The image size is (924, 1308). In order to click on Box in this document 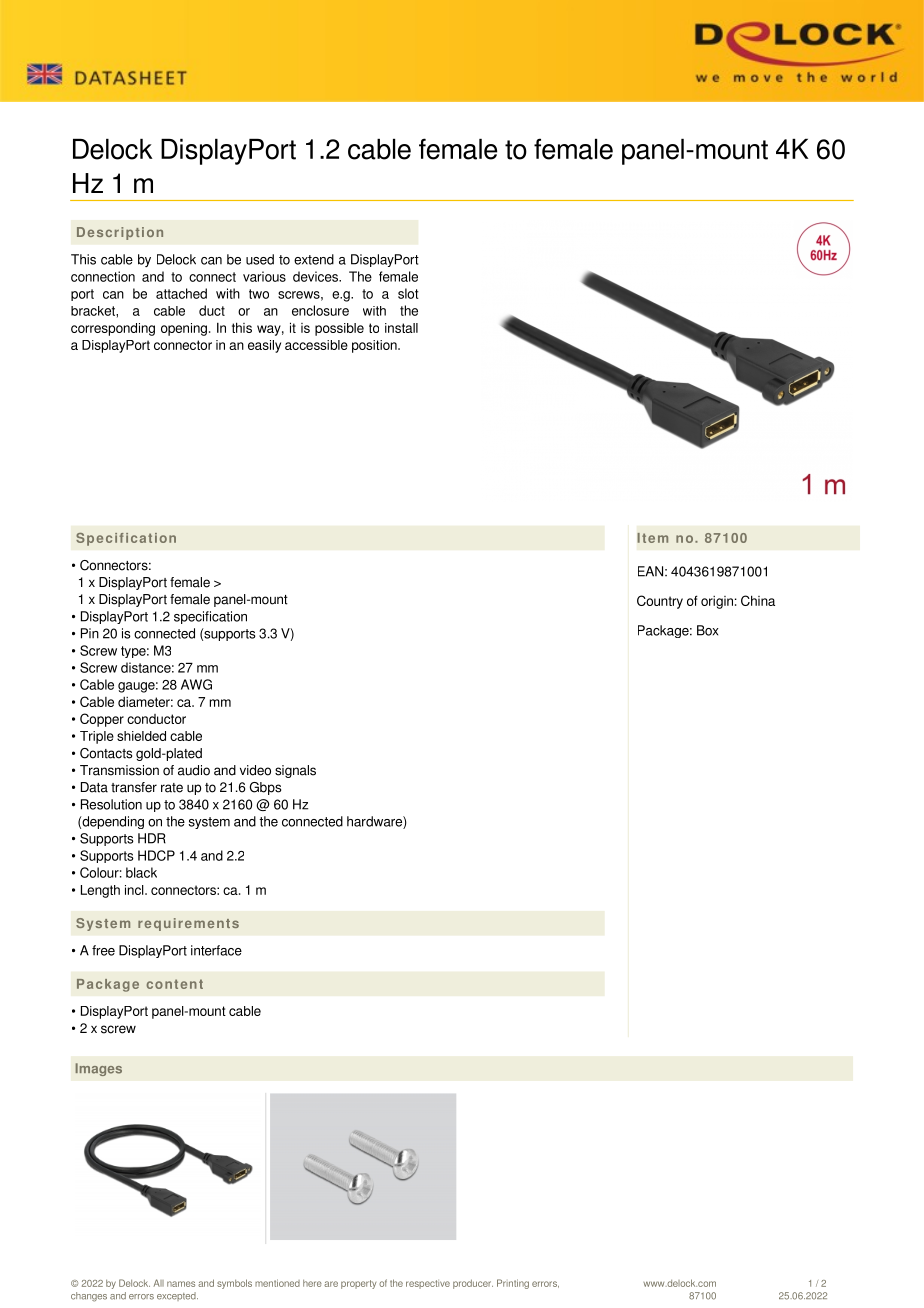, I will do `click(708, 630)`.
